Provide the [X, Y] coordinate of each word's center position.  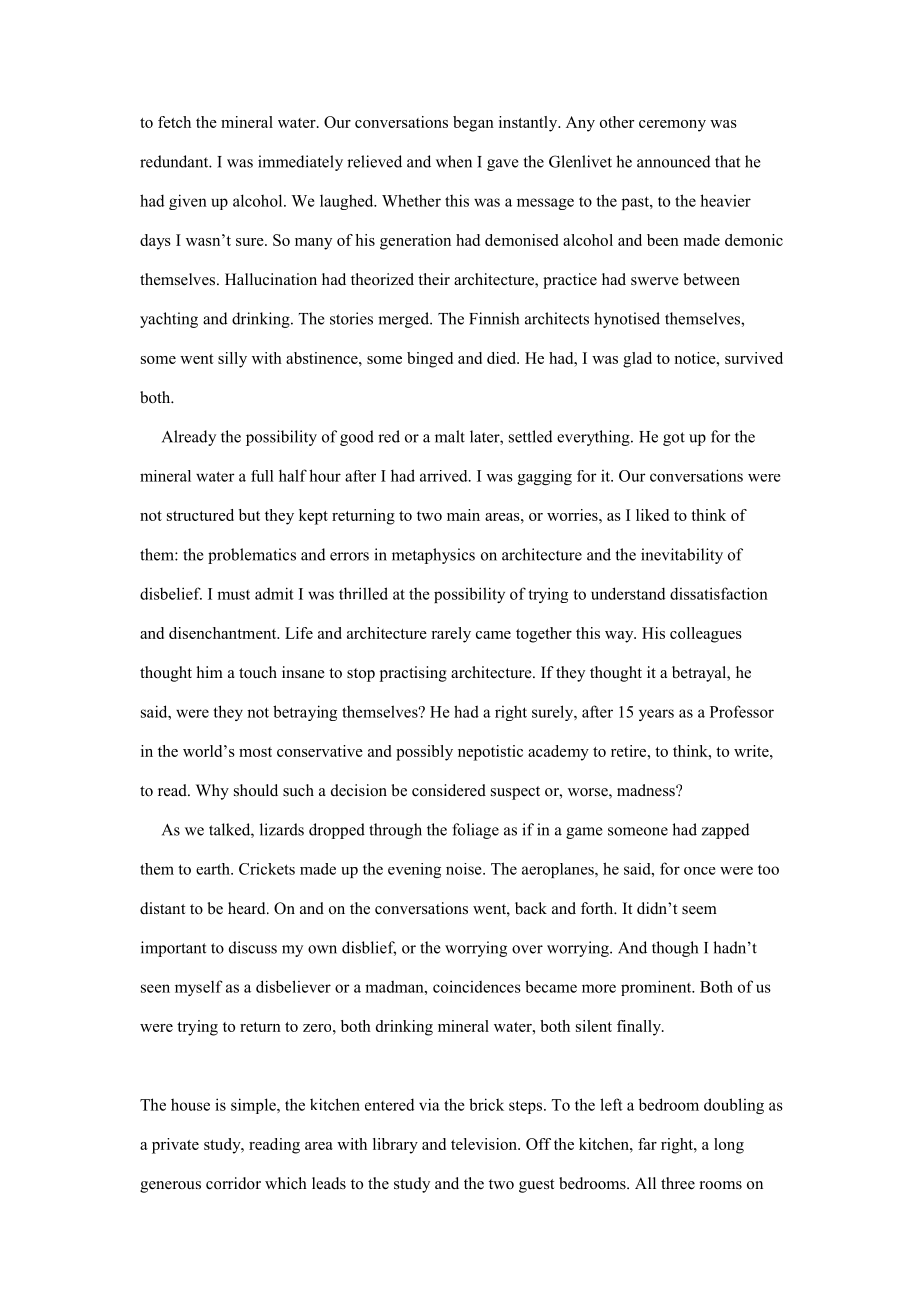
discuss [253, 947]
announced [674, 161]
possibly [424, 753]
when [454, 161]
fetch [174, 122]
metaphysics [433, 556]
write [752, 751]
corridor [233, 1183]
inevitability [682, 556]
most [255, 752]
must [233, 595]
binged [430, 360]
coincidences [477, 986]
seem [699, 910]
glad [637, 360]
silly [232, 360]
